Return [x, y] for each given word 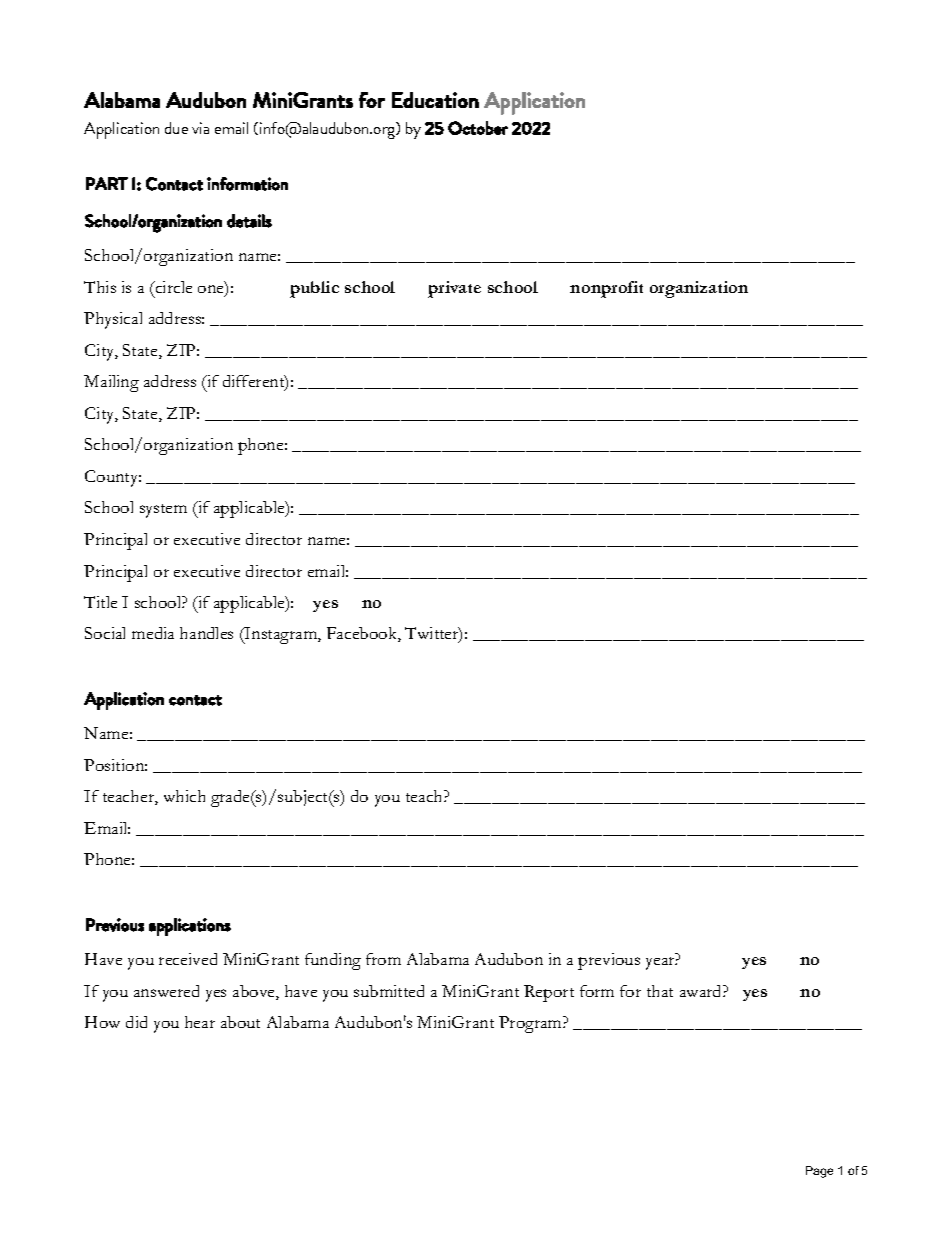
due [176, 128]
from [383, 959]
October [478, 128]
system [163, 511]
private [454, 289]
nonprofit [606, 289]
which [184, 796]
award [702, 991]
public [314, 289]
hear [200, 1022]
